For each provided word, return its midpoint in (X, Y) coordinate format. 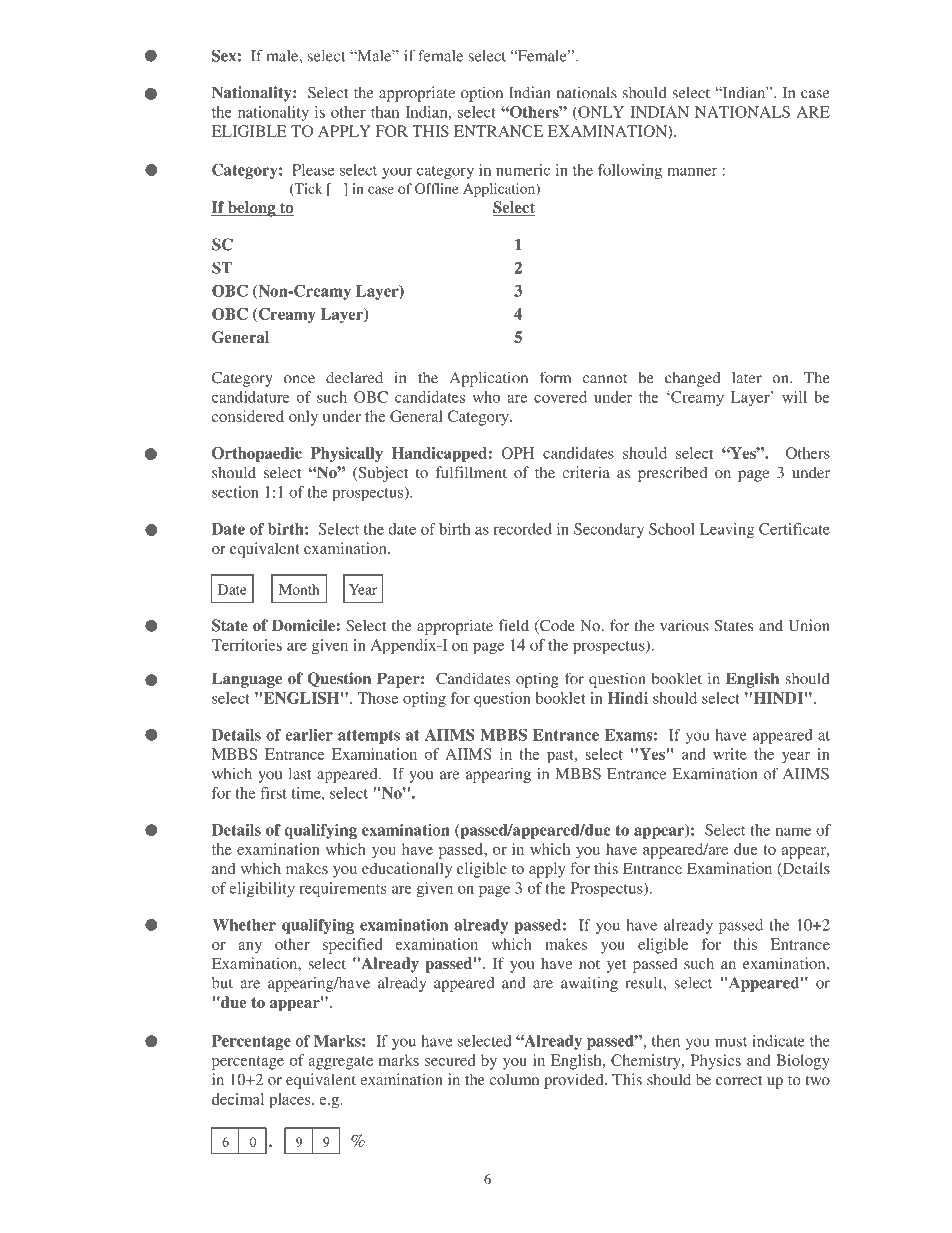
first (273, 793)
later (747, 378)
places (291, 1101)
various (684, 625)
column (514, 1079)
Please (313, 170)
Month (299, 589)
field (514, 625)
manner (692, 171)
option (482, 94)
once (299, 379)
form (555, 377)
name (793, 831)
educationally (407, 870)
